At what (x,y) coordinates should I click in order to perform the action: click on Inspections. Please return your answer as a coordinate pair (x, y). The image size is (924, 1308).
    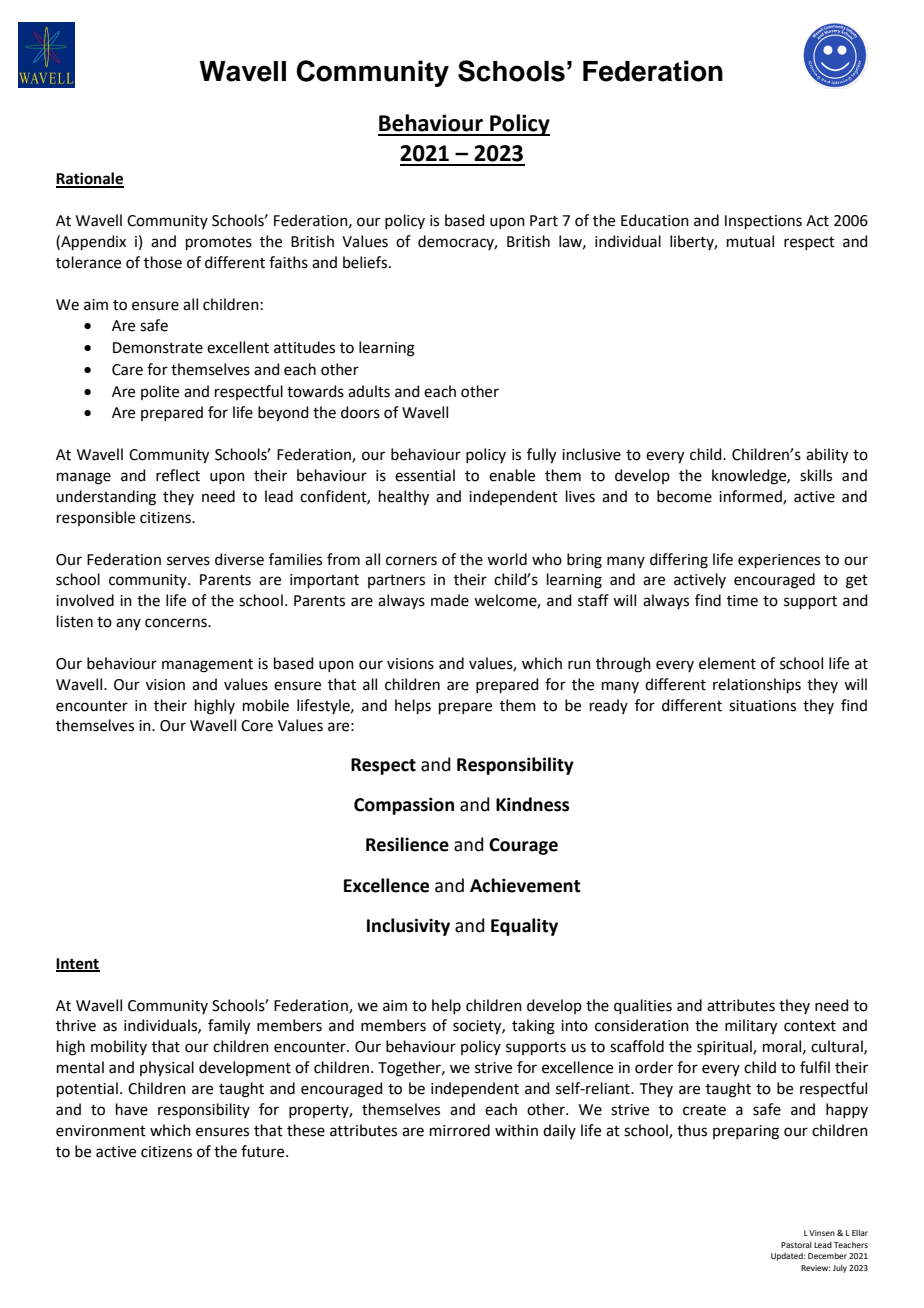
    Looking at the image, I should click on (763, 222).
